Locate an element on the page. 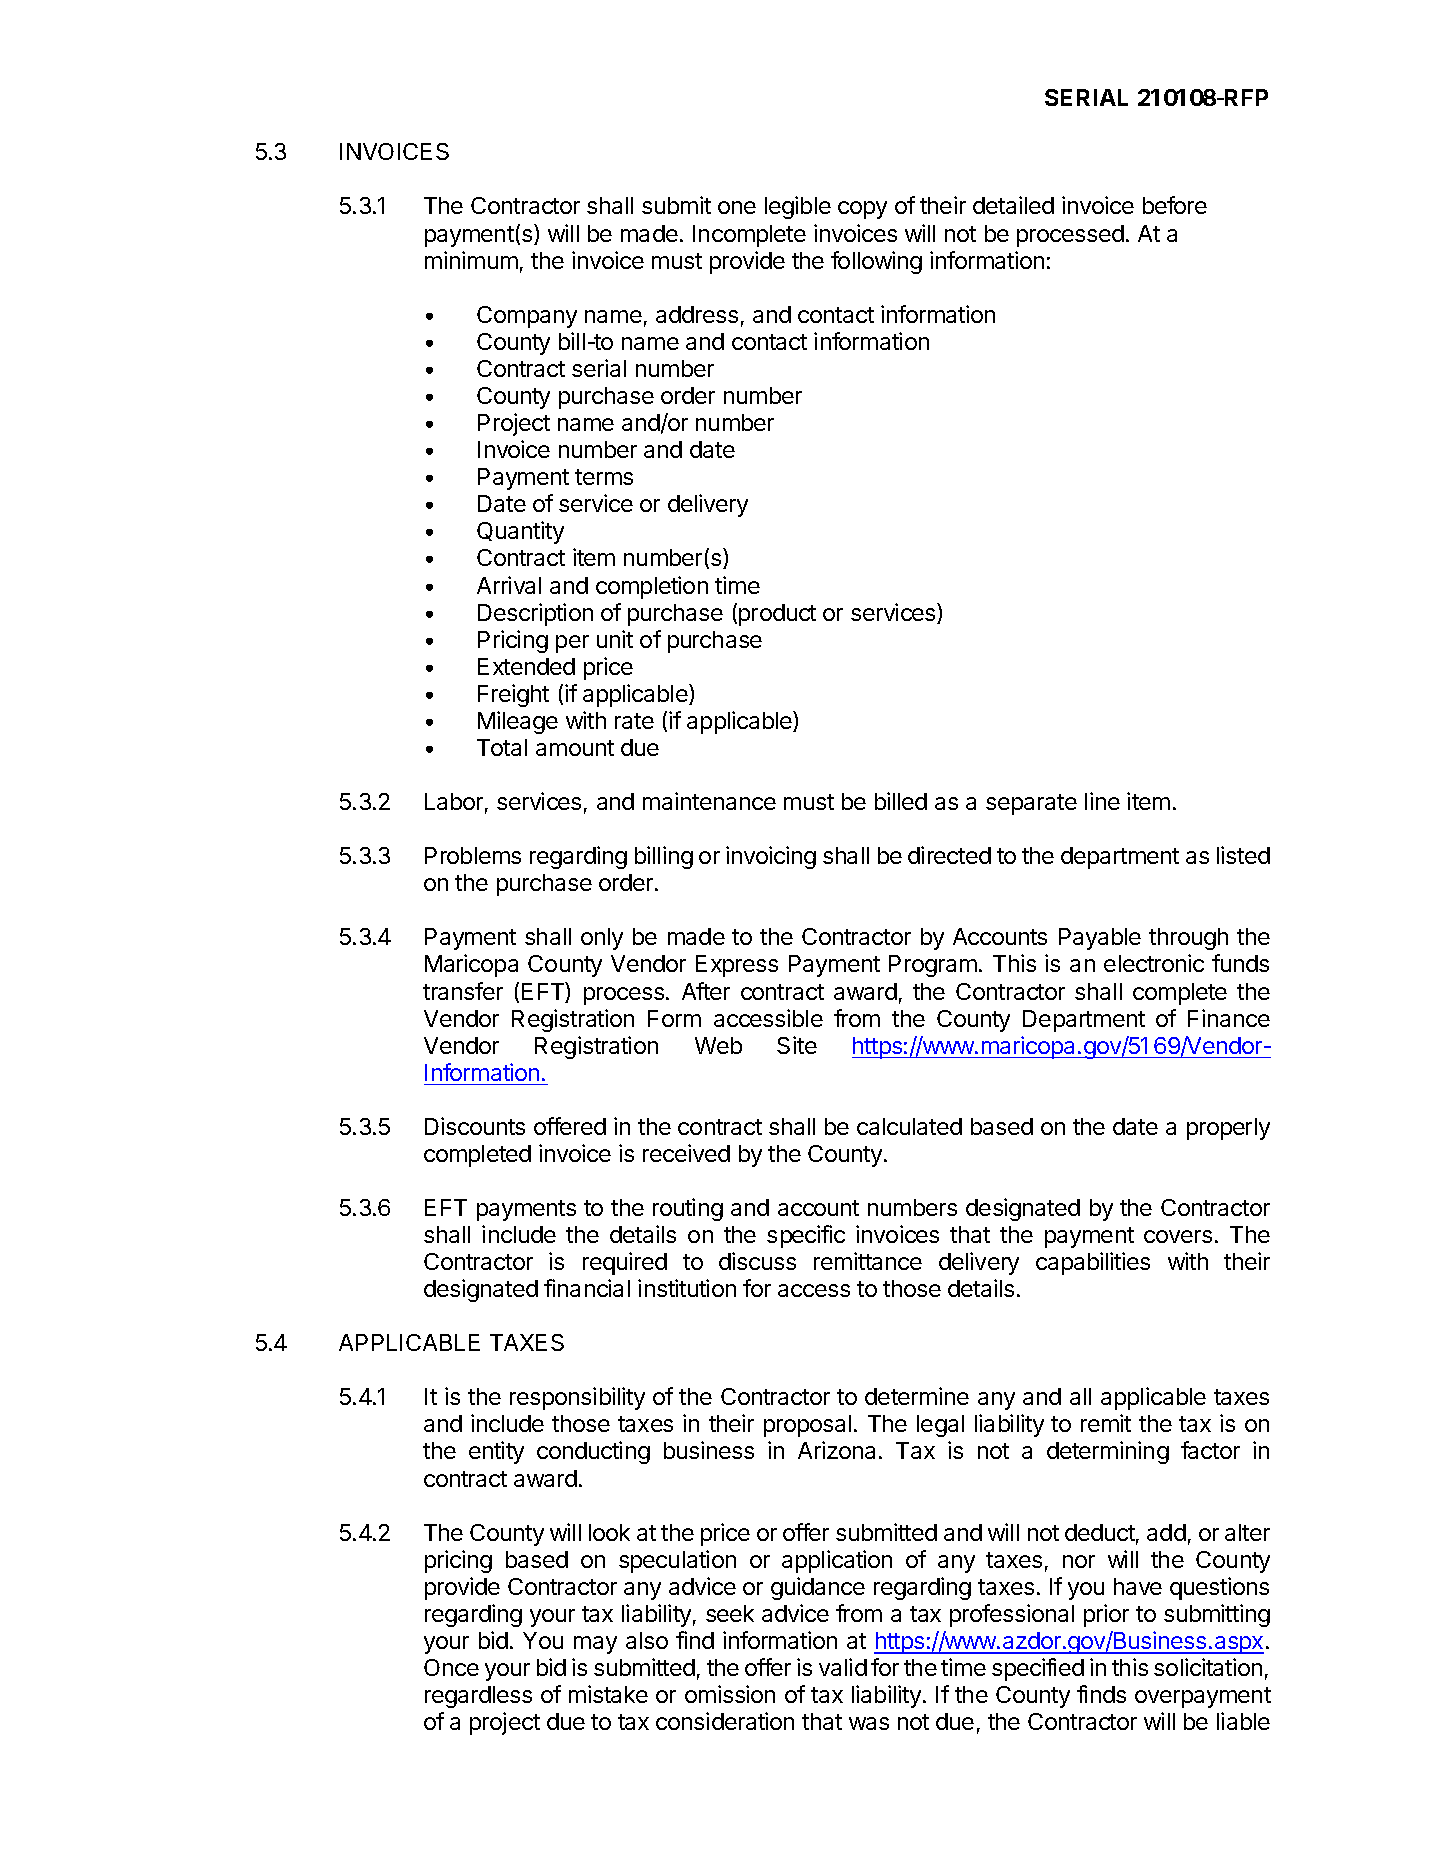  specific is located at coordinates (806, 1236).
